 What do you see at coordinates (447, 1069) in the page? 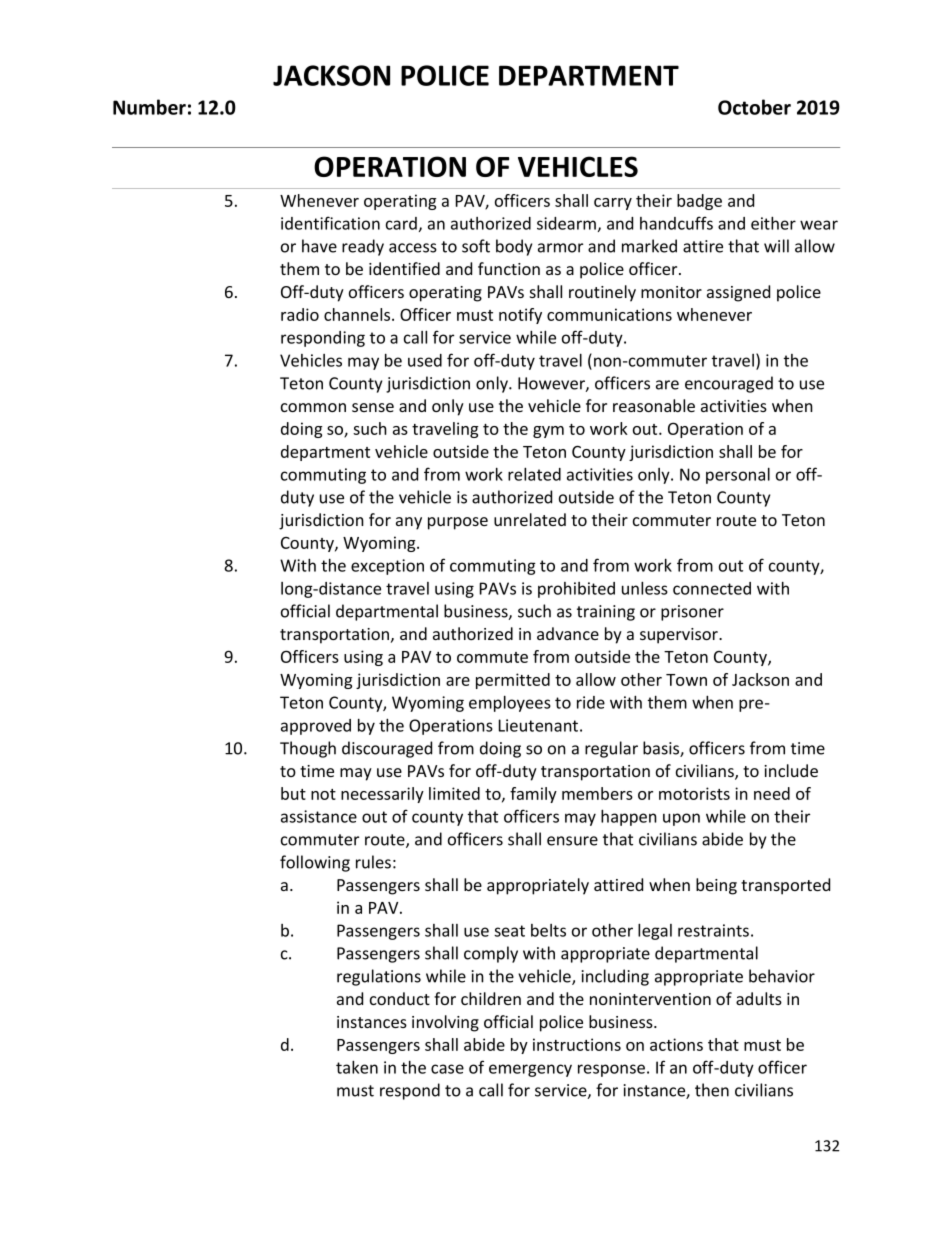
I see `case` at bounding box center [447, 1069].
